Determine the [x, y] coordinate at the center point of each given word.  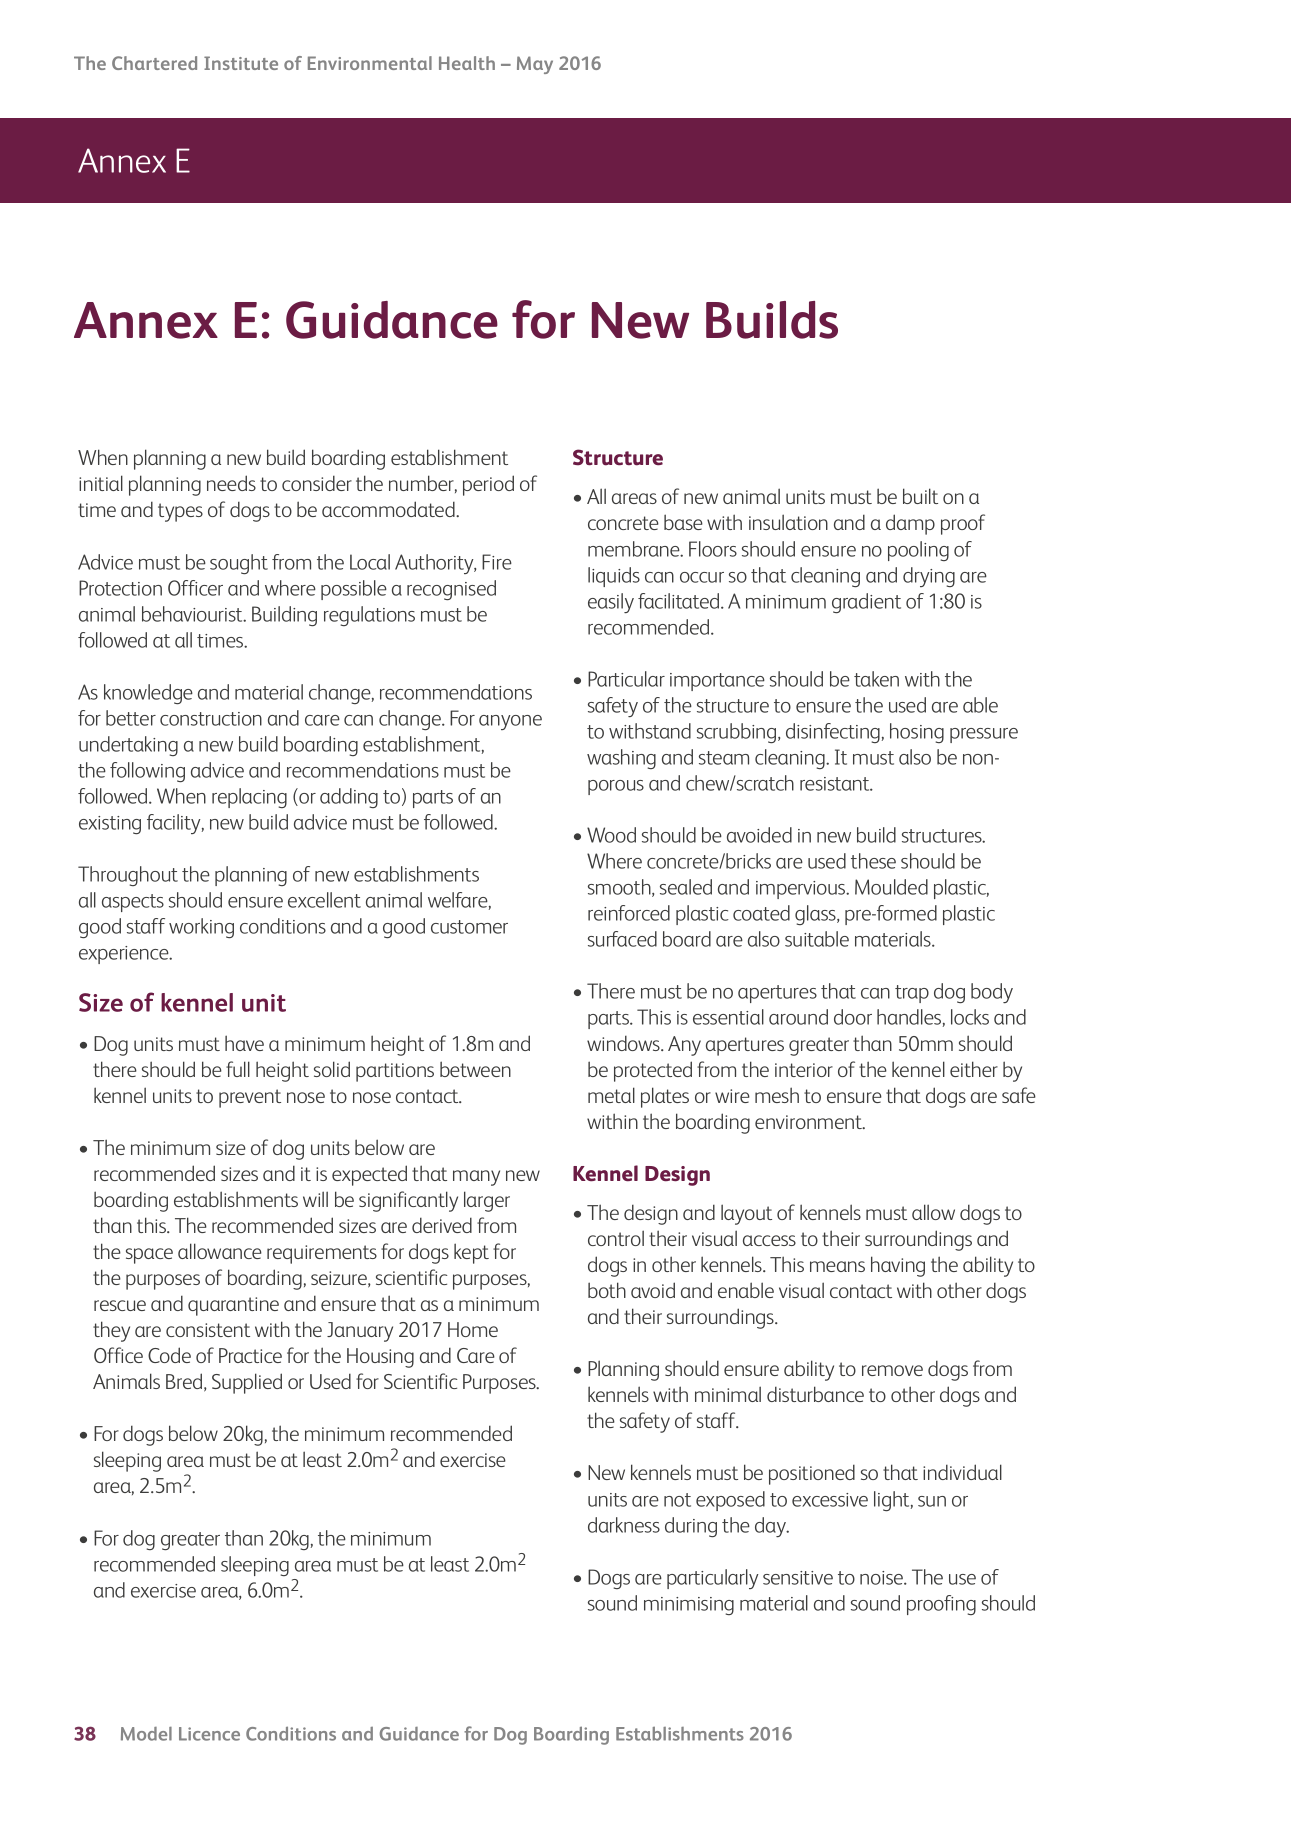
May [535, 65]
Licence [209, 1734]
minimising [689, 1606]
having [898, 1266]
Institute [241, 63]
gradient [866, 603]
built [920, 496]
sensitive [798, 1578]
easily [611, 603]
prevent [250, 1098]
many [476, 1178]
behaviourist [193, 614]
